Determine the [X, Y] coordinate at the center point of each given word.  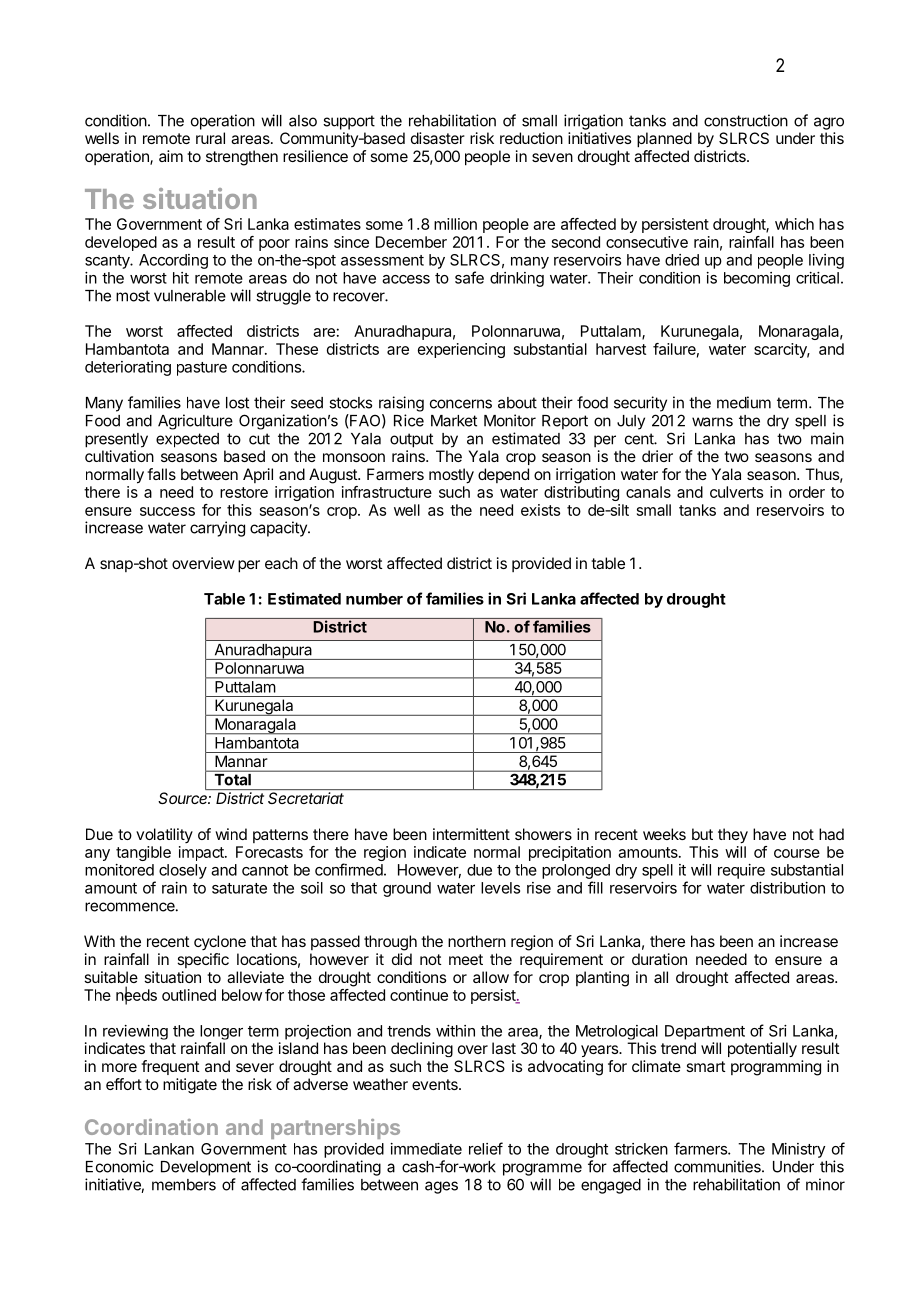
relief [486, 1148]
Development [206, 1168]
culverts [736, 492]
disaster [438, 138]
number [374, 599]
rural [210, 138]
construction [746, 120]
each [281, 563]
